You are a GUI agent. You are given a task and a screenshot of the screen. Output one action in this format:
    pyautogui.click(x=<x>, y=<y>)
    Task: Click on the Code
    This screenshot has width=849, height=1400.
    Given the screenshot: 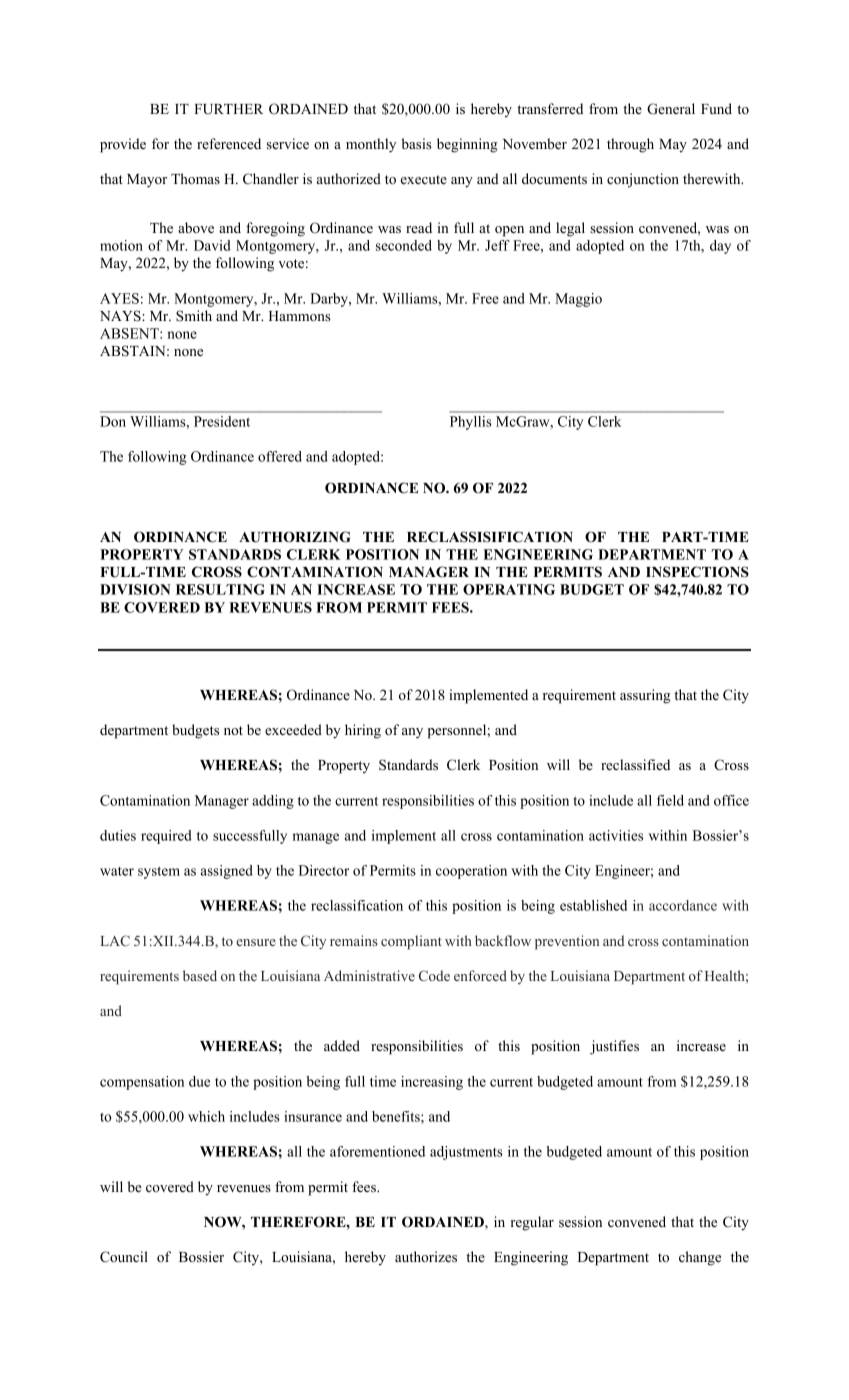 What is the action you would take?
    pyautogui.click(x=434, y=975)
